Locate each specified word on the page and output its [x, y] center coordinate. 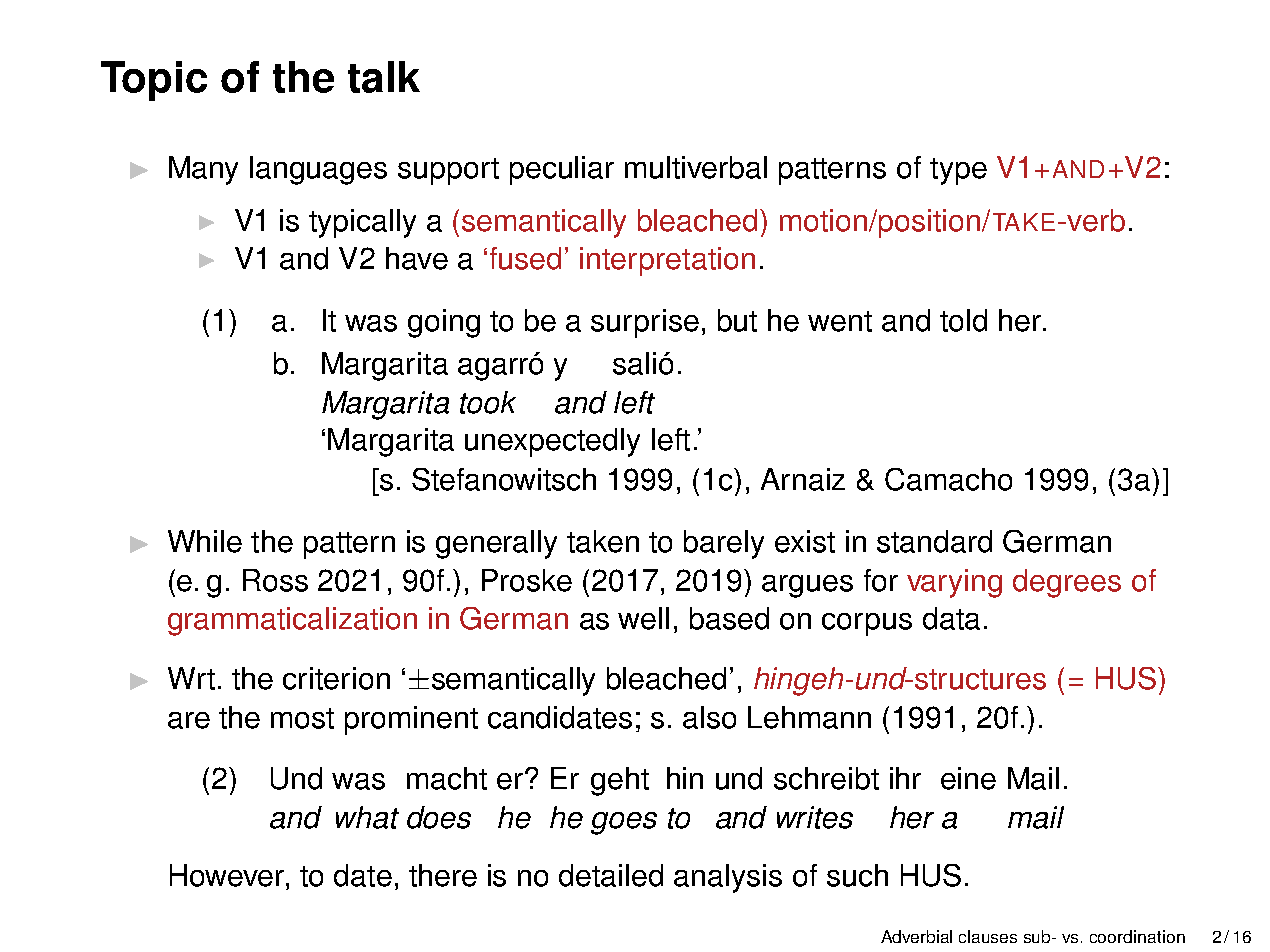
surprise [645, 323]
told [963, 320]
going [444, 323]
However [227, 875]
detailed [611, 875]
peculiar [562, 170]
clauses [988, 936]
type [958, 171]
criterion [336, 678]
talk [384, 77]
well [643, 618]
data [951, 618]
